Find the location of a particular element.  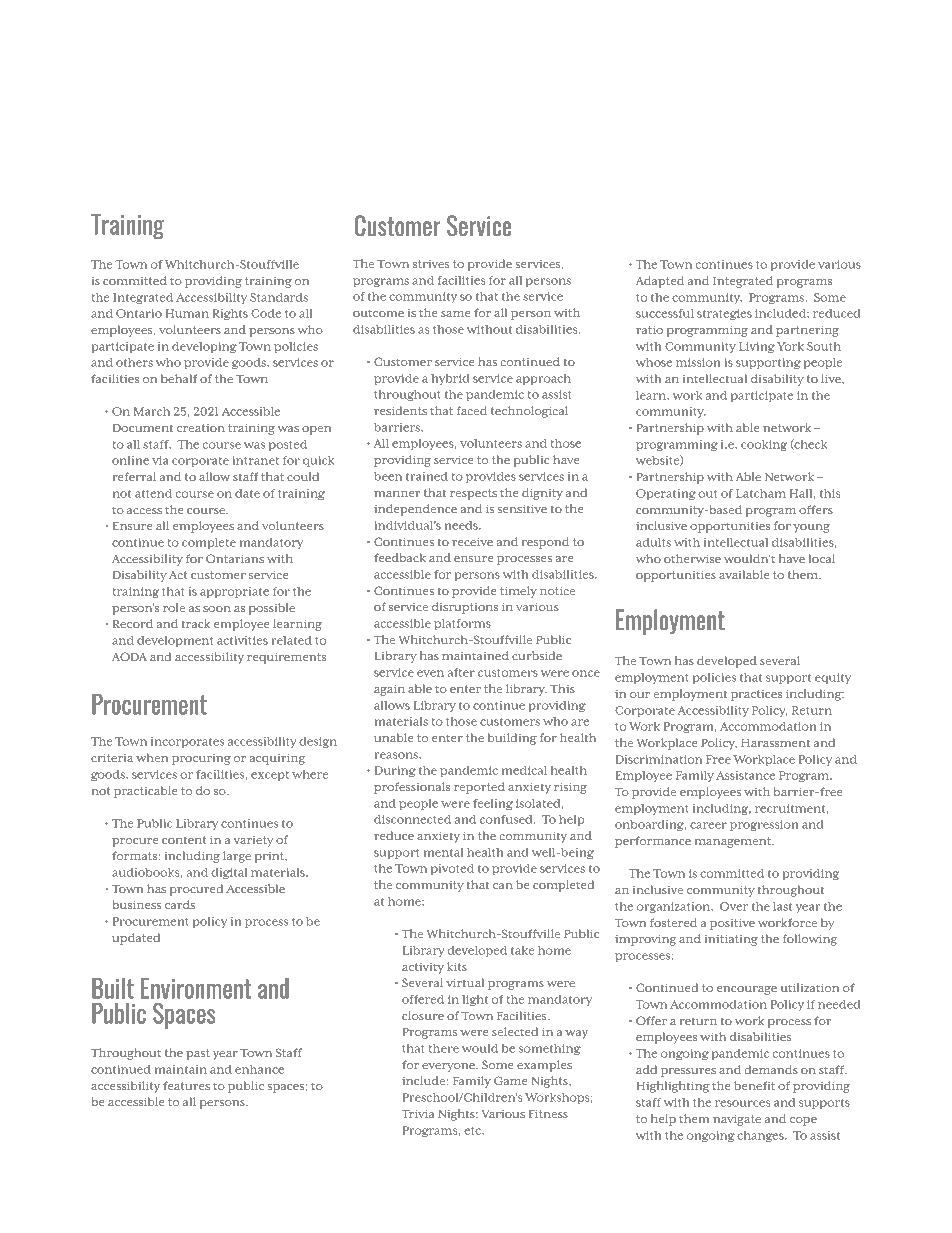

Human is located at coordinates (187, 313).
